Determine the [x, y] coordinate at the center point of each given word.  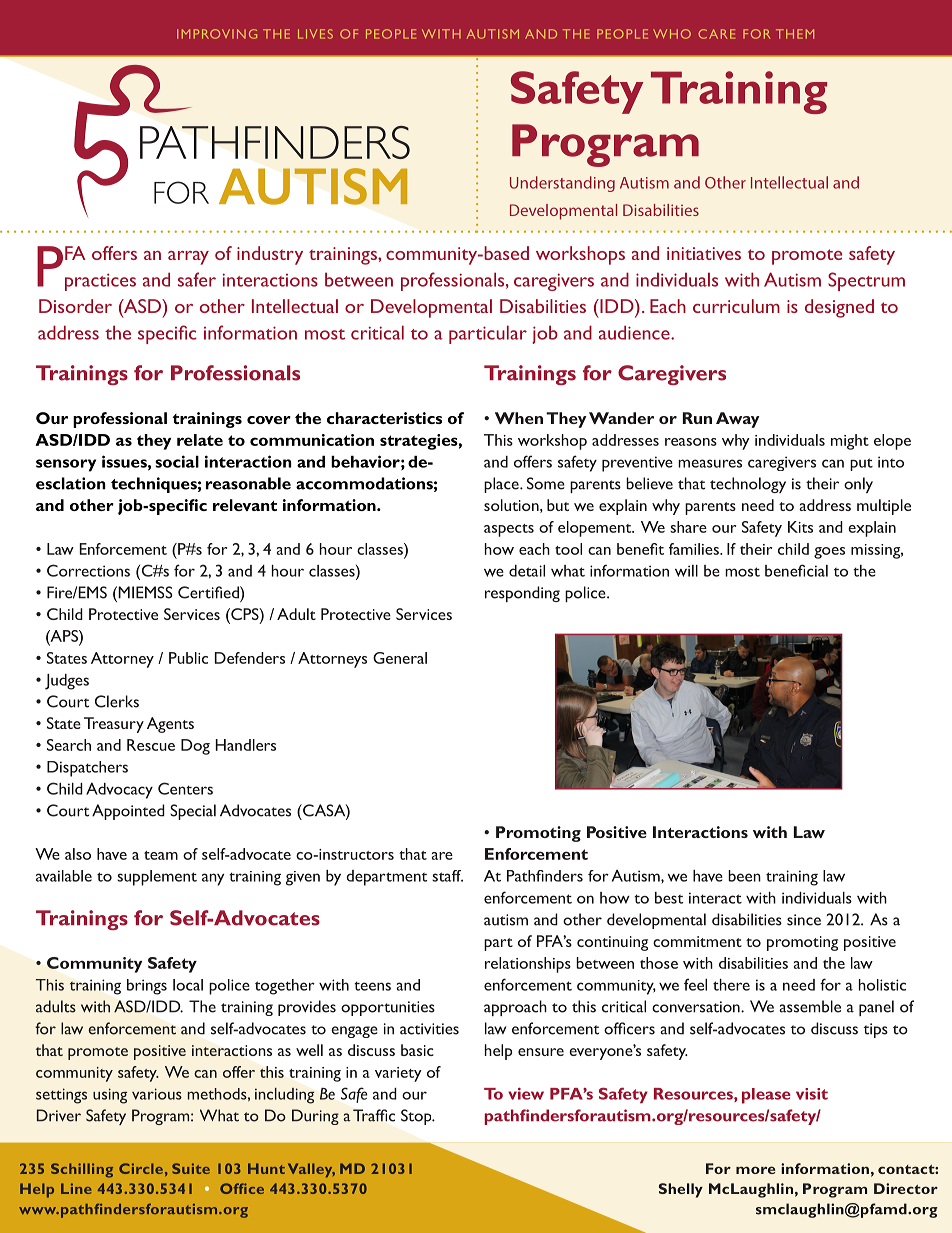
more [755, 1170]
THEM [795, 34]
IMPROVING [217, 34]
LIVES [315, 34]
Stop [417, 1117]
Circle [141, 1168]
